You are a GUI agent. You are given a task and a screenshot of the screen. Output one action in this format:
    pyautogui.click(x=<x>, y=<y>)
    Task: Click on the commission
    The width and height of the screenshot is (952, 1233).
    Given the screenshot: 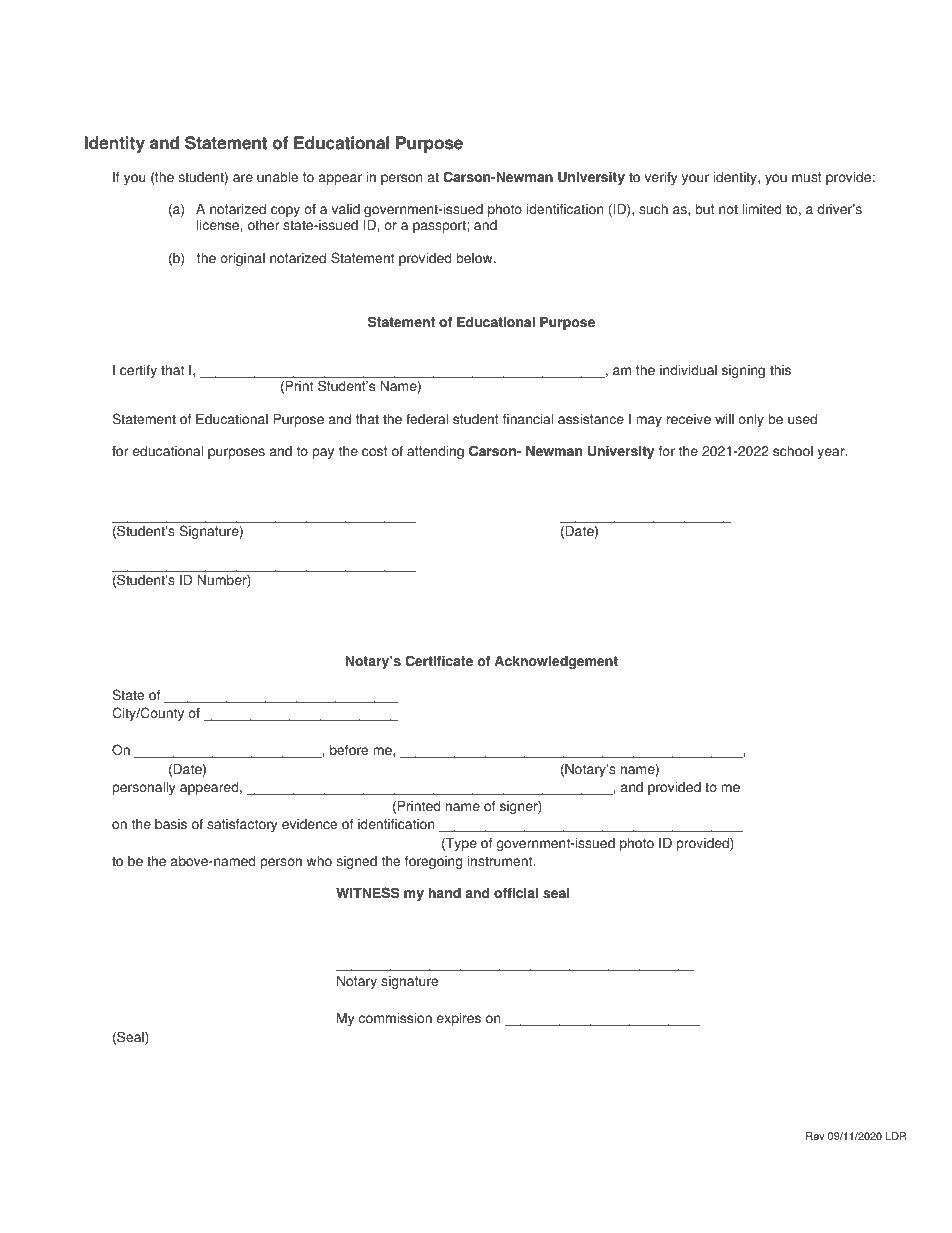 What is the action you would take?
    pyautogui.click(x=395, y=1018)
